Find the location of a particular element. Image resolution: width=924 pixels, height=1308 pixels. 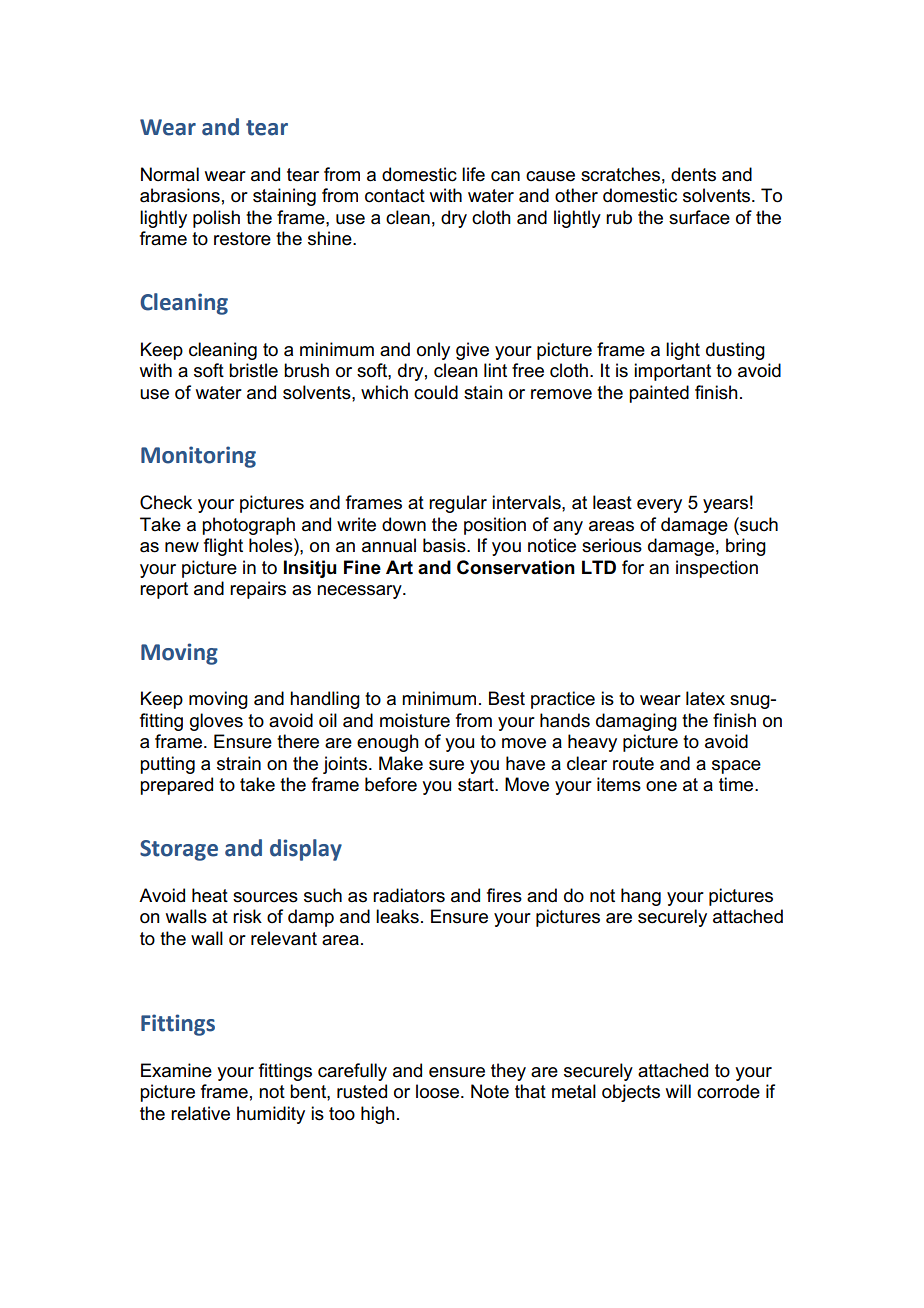

surface is located at coordinates (699, 217).
